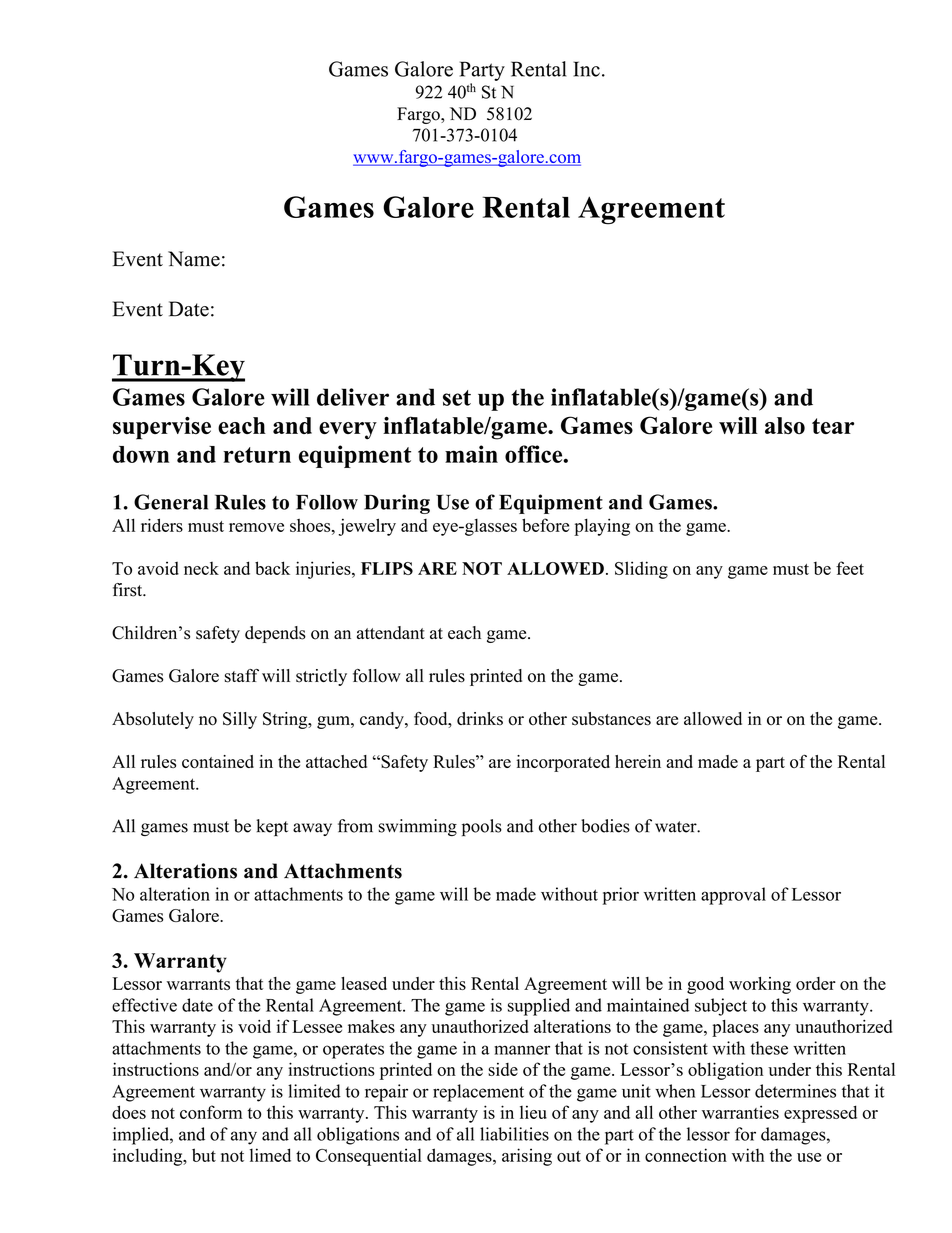 This screenshot has height=1233, width=952. I want to click on conform, so click(211, 1112).
